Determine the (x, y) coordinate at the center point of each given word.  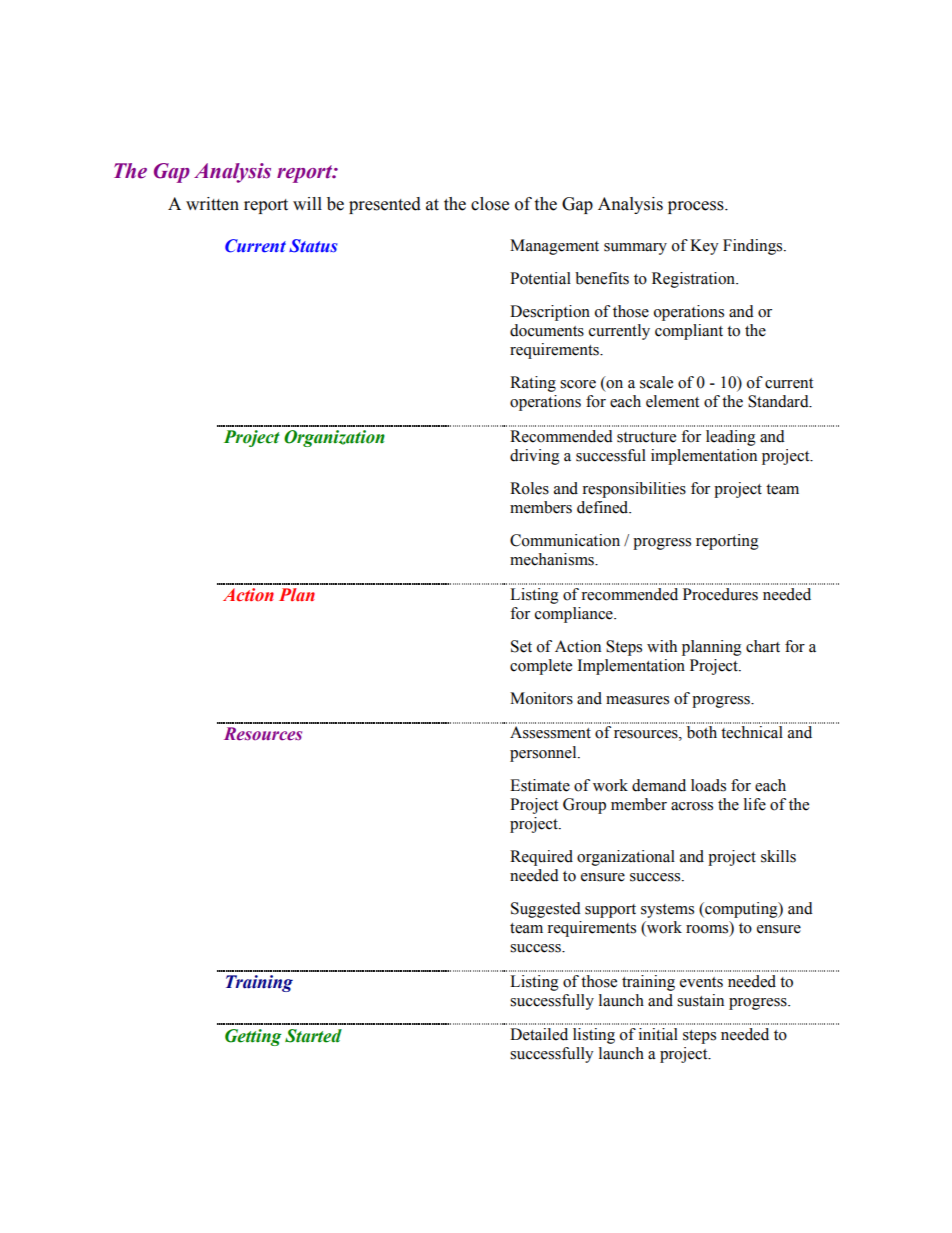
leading (731, 438)
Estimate (540, 785)
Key (704, 247)
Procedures (720, 594)
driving (535, 457)
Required (541, 858)
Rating (533, 384)
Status (313, 246)
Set (521, 646)
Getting (253, 1037)
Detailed (539, 1034)
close (490, 204)
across (692, 806)
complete (541, 667)
